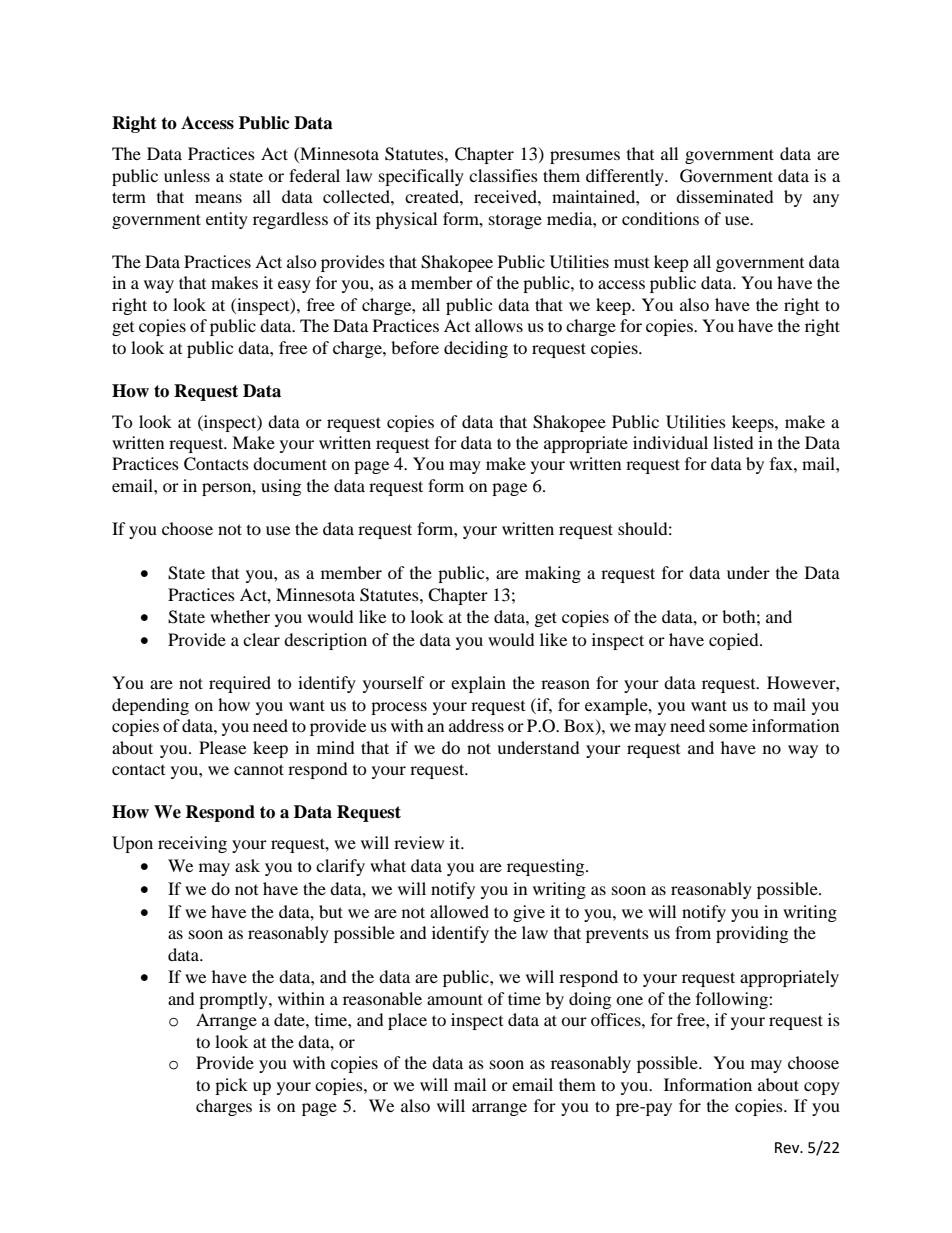  Describe the element at coordinates (407, 1021) in the screenshot. I see `place` at that location.
